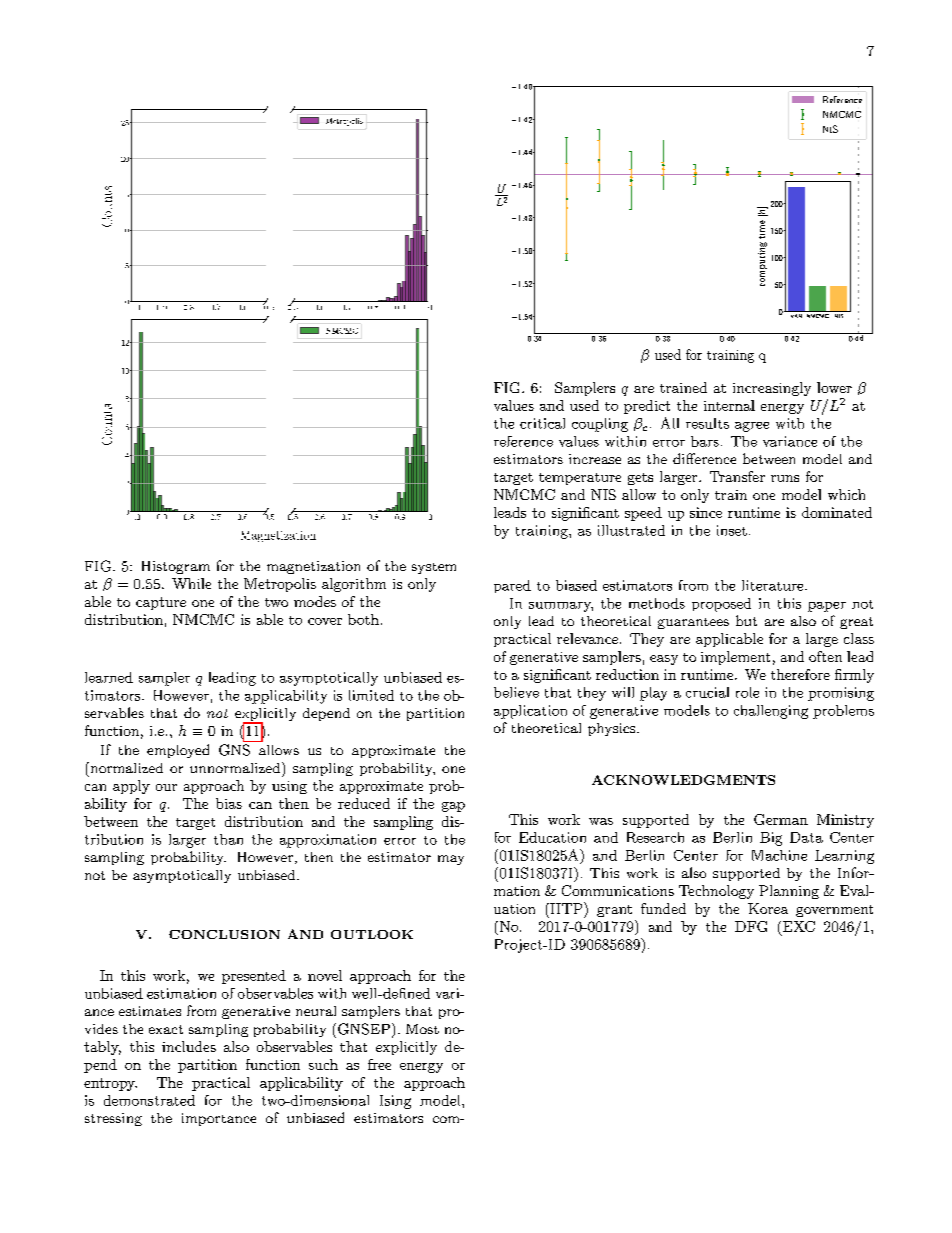  Describe the element at coordinates (379, 1064) in the screenshot. I see `free` at that location.
